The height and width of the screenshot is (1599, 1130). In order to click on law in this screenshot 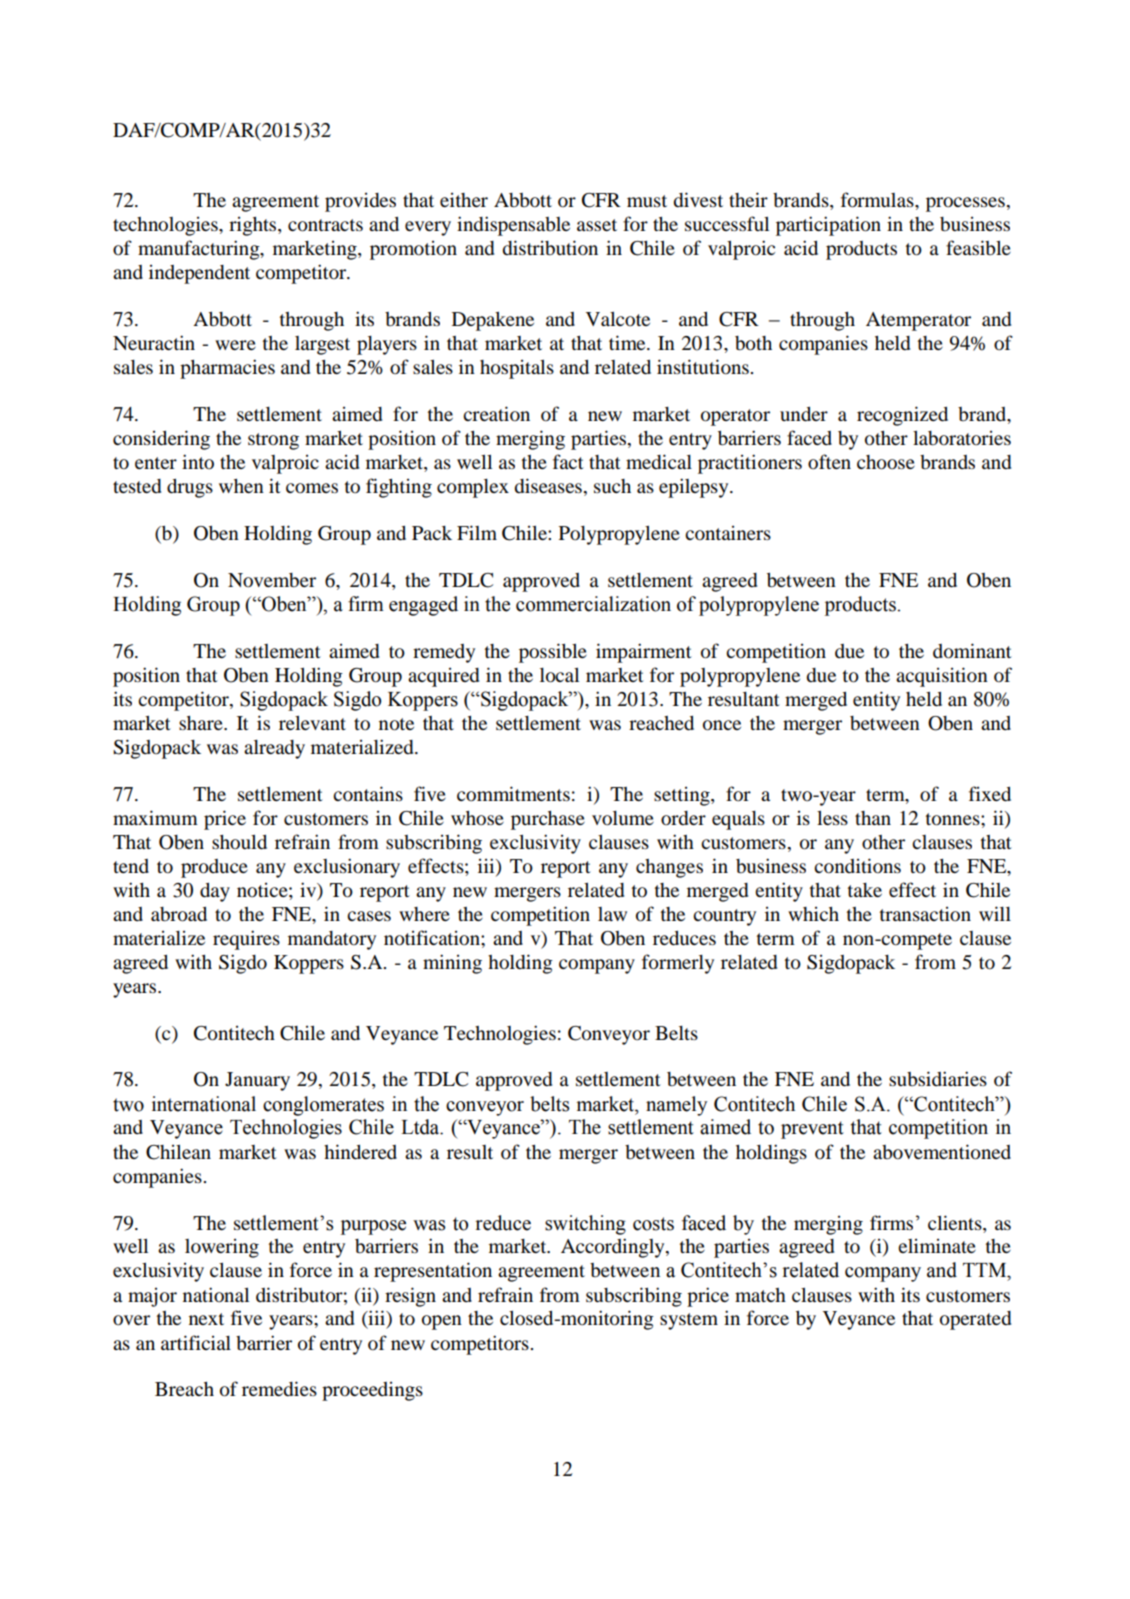, I will do `click(612, 914)`.
